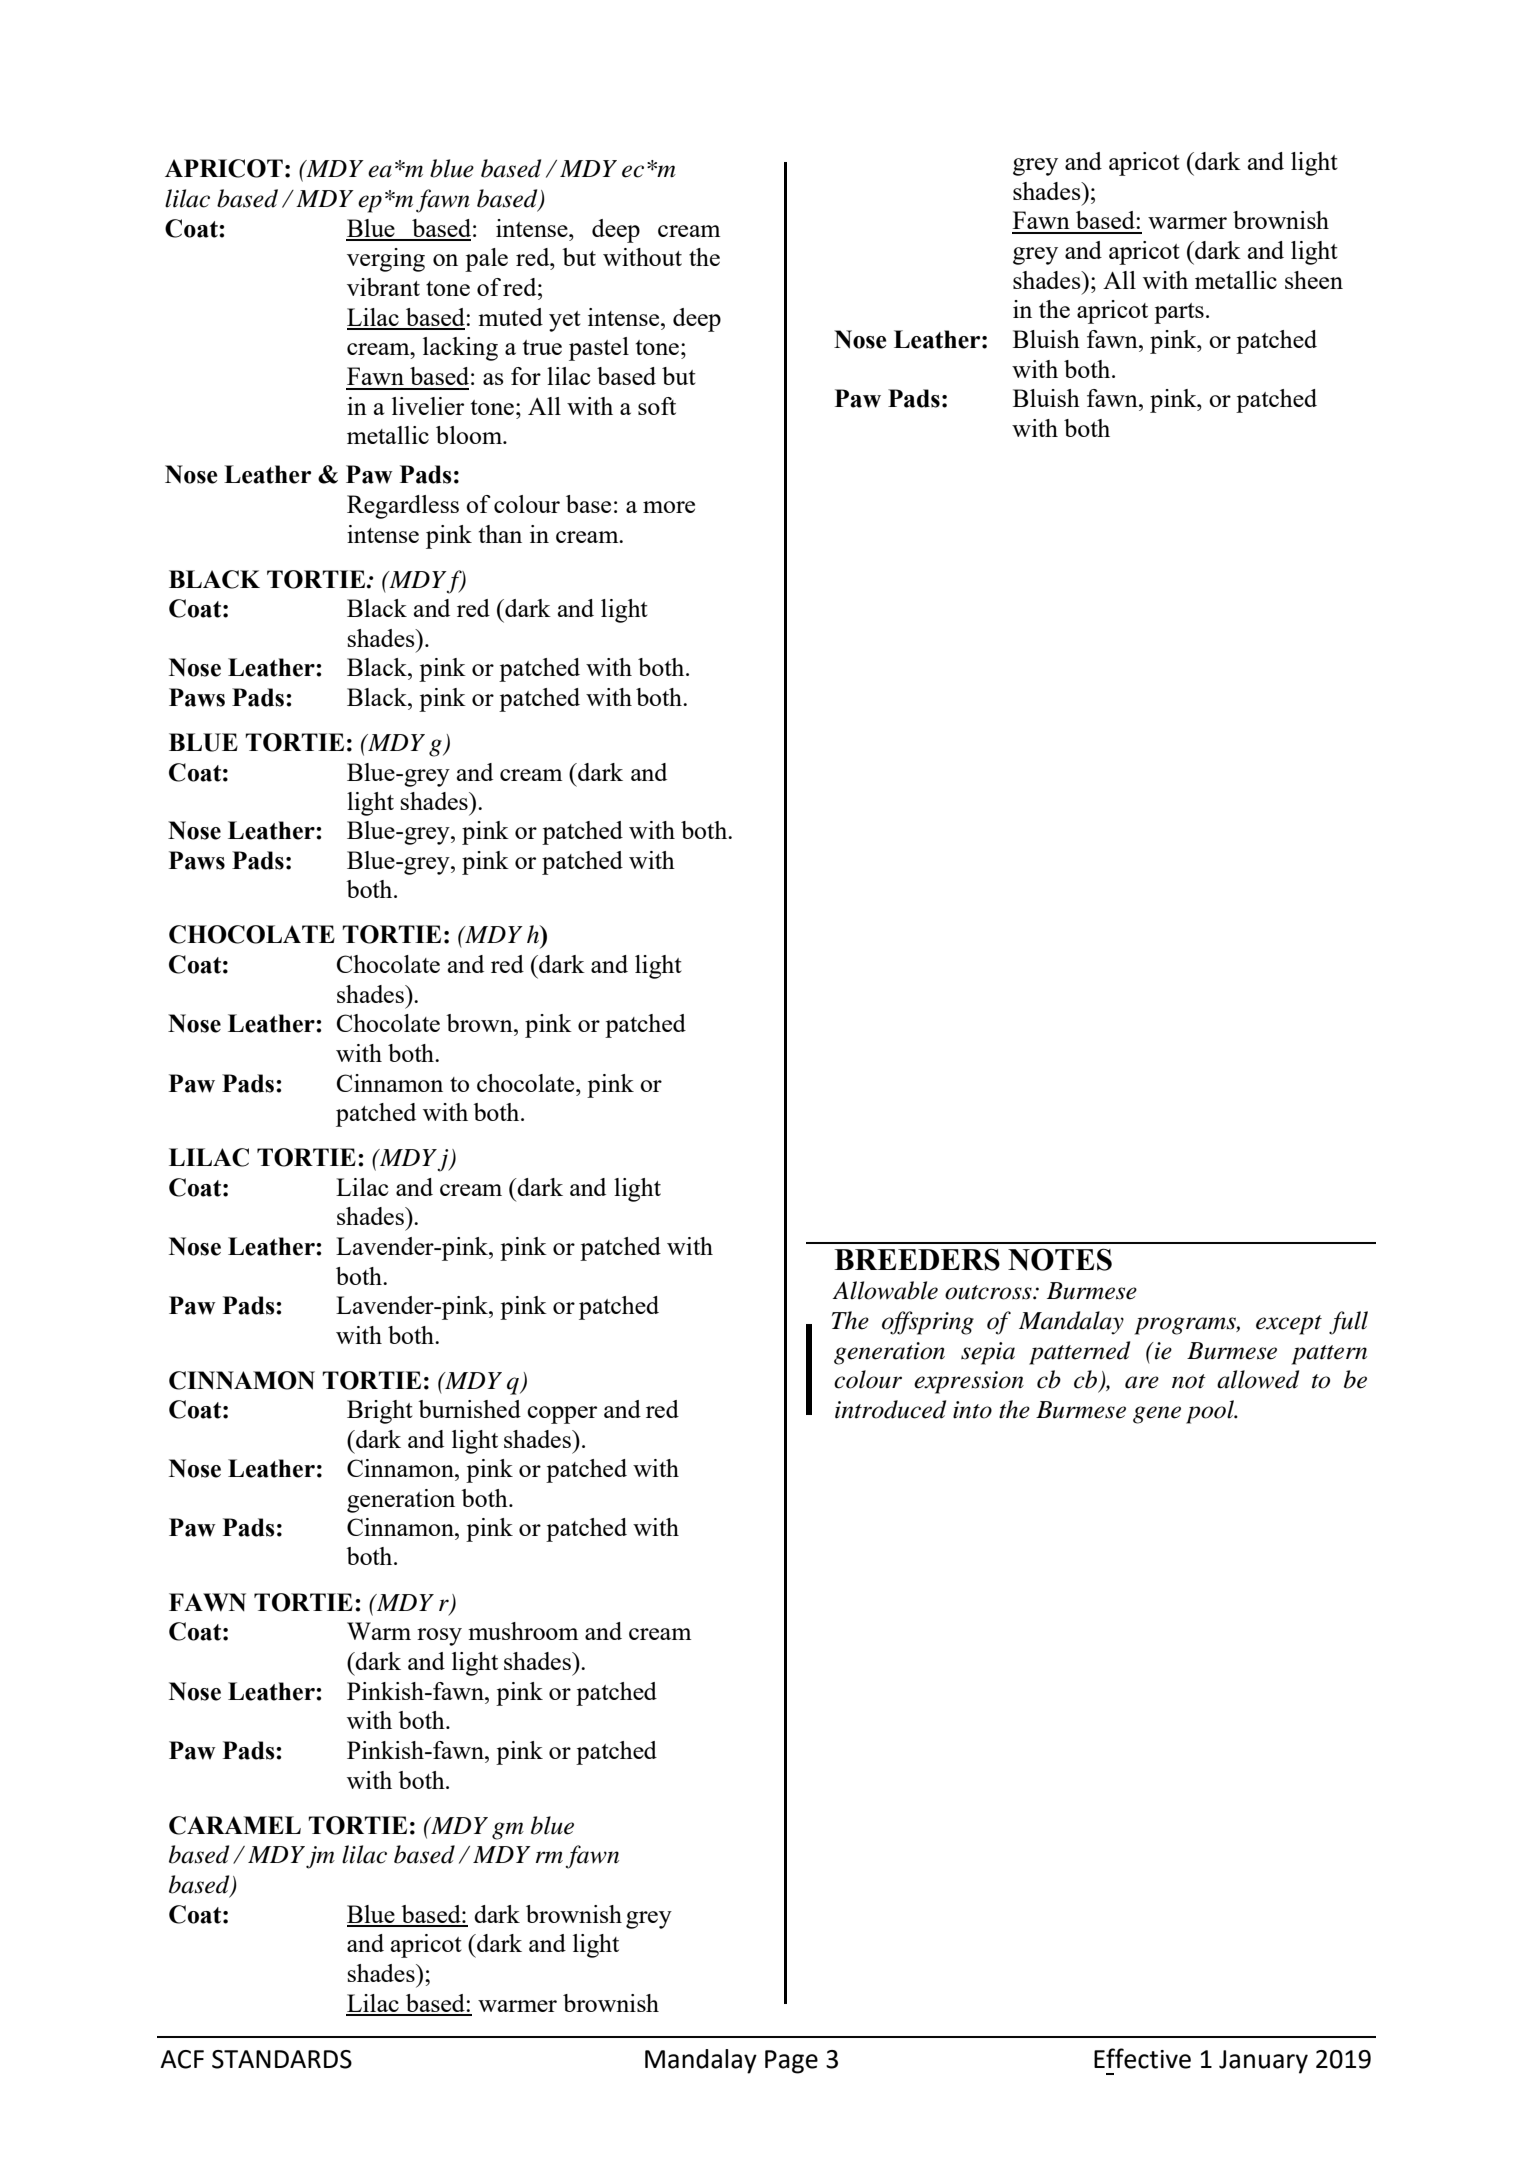  I want to click on NOTES, so click(1060, 1259).
